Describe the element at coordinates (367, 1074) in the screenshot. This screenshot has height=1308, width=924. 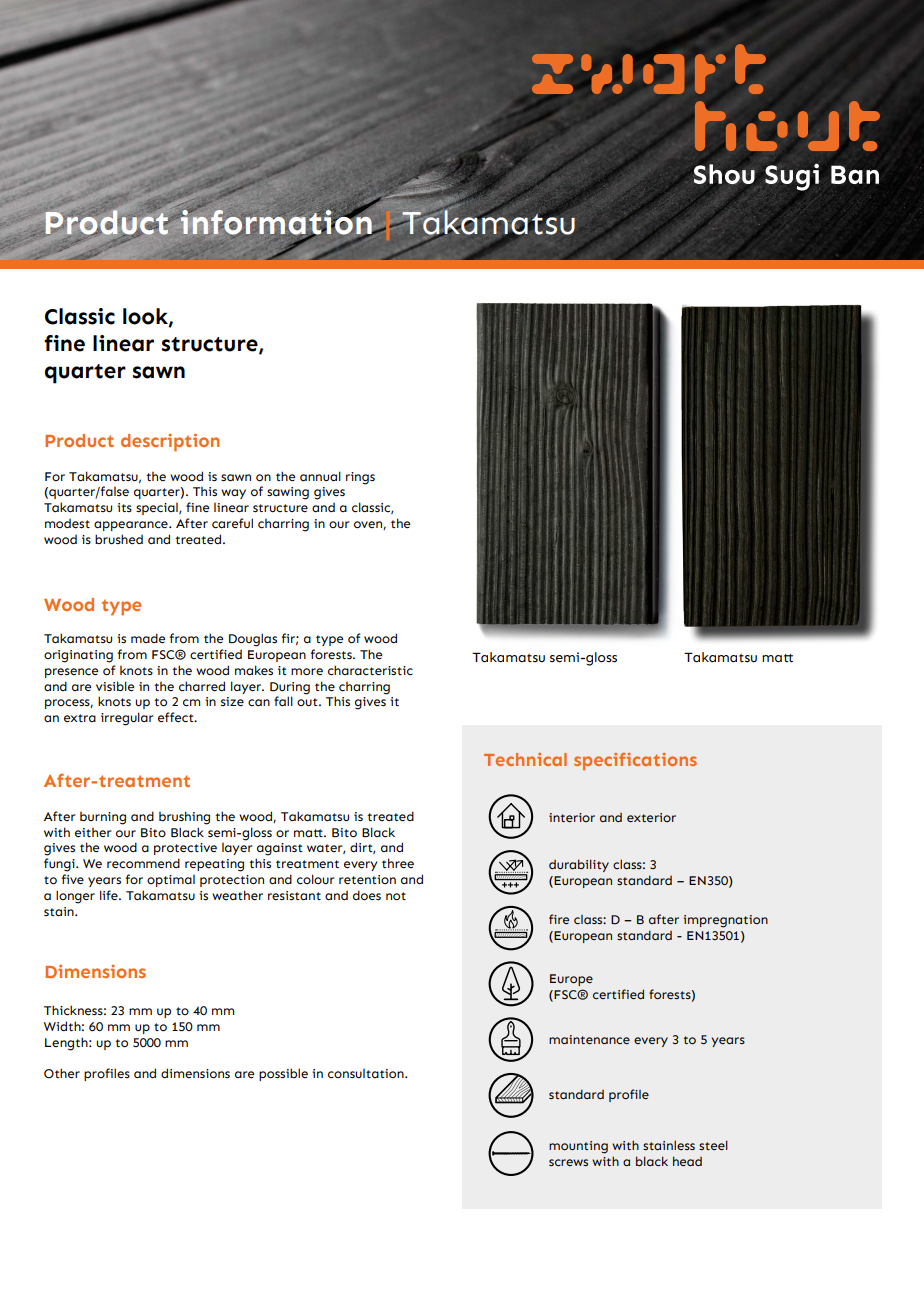
I see `consultation` at that location.
